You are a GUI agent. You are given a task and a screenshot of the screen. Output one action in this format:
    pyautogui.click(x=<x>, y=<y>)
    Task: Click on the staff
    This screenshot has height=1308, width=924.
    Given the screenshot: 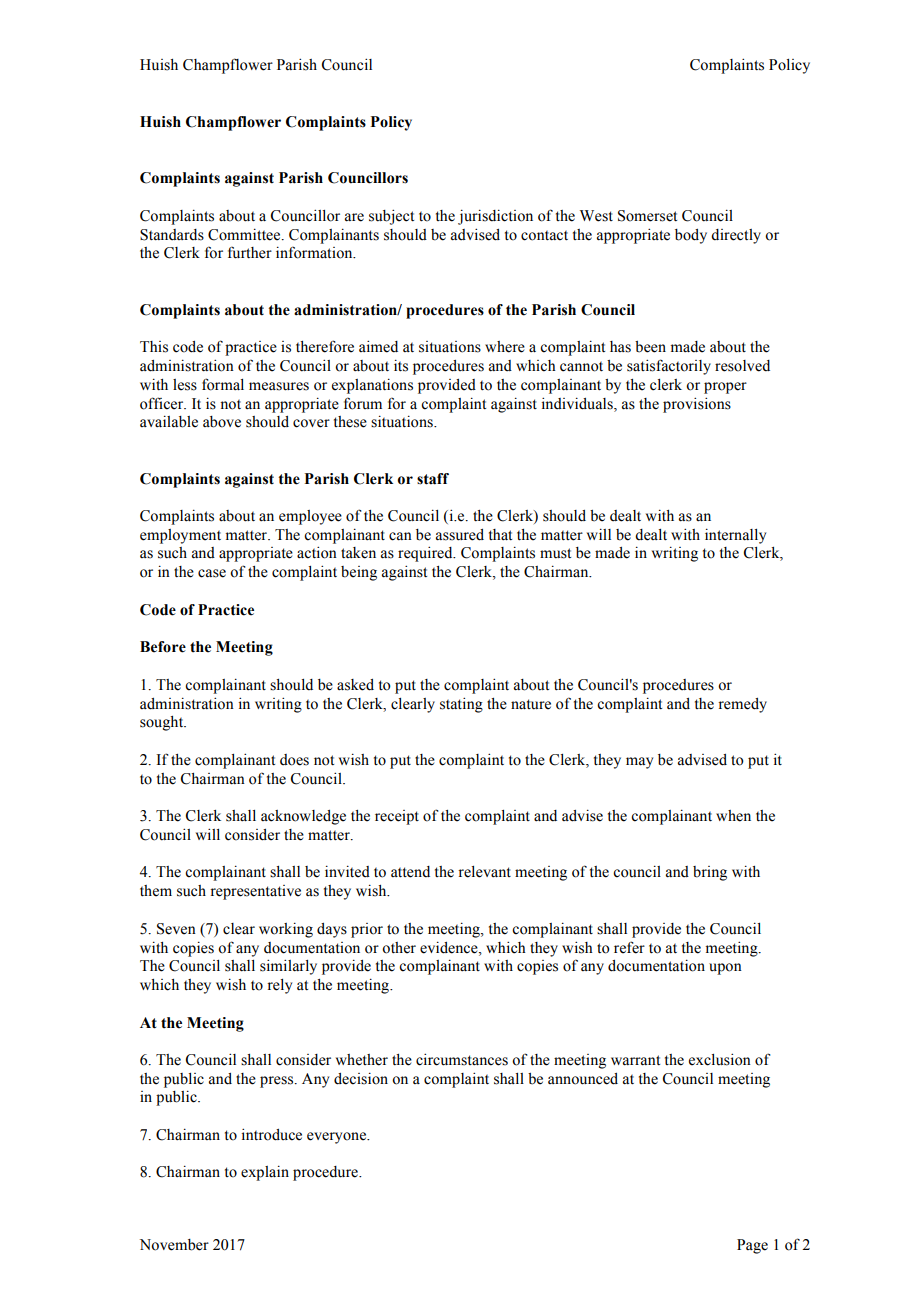 What is the action you would take?
    pyautogui.click(x=433, y=479)
